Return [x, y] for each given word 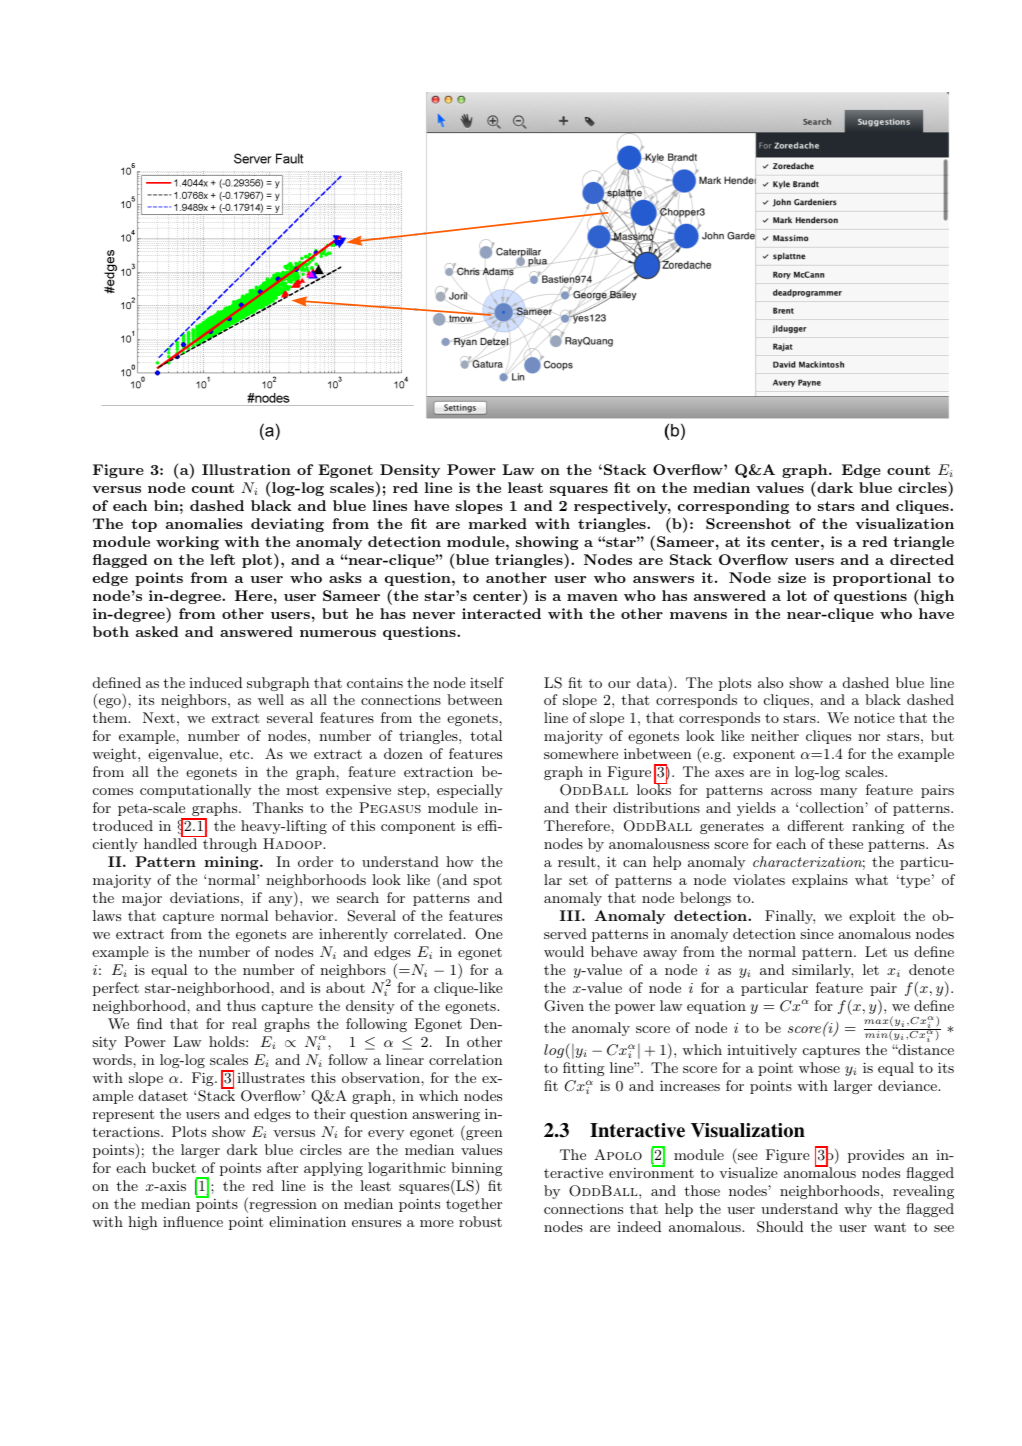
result [578, 861]
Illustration [246, 469]
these [845, 843]
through [230, 845]
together [474, 1205]
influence [193, 1221]
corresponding [733, 507]
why [858, 1210]
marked [498, 523]
